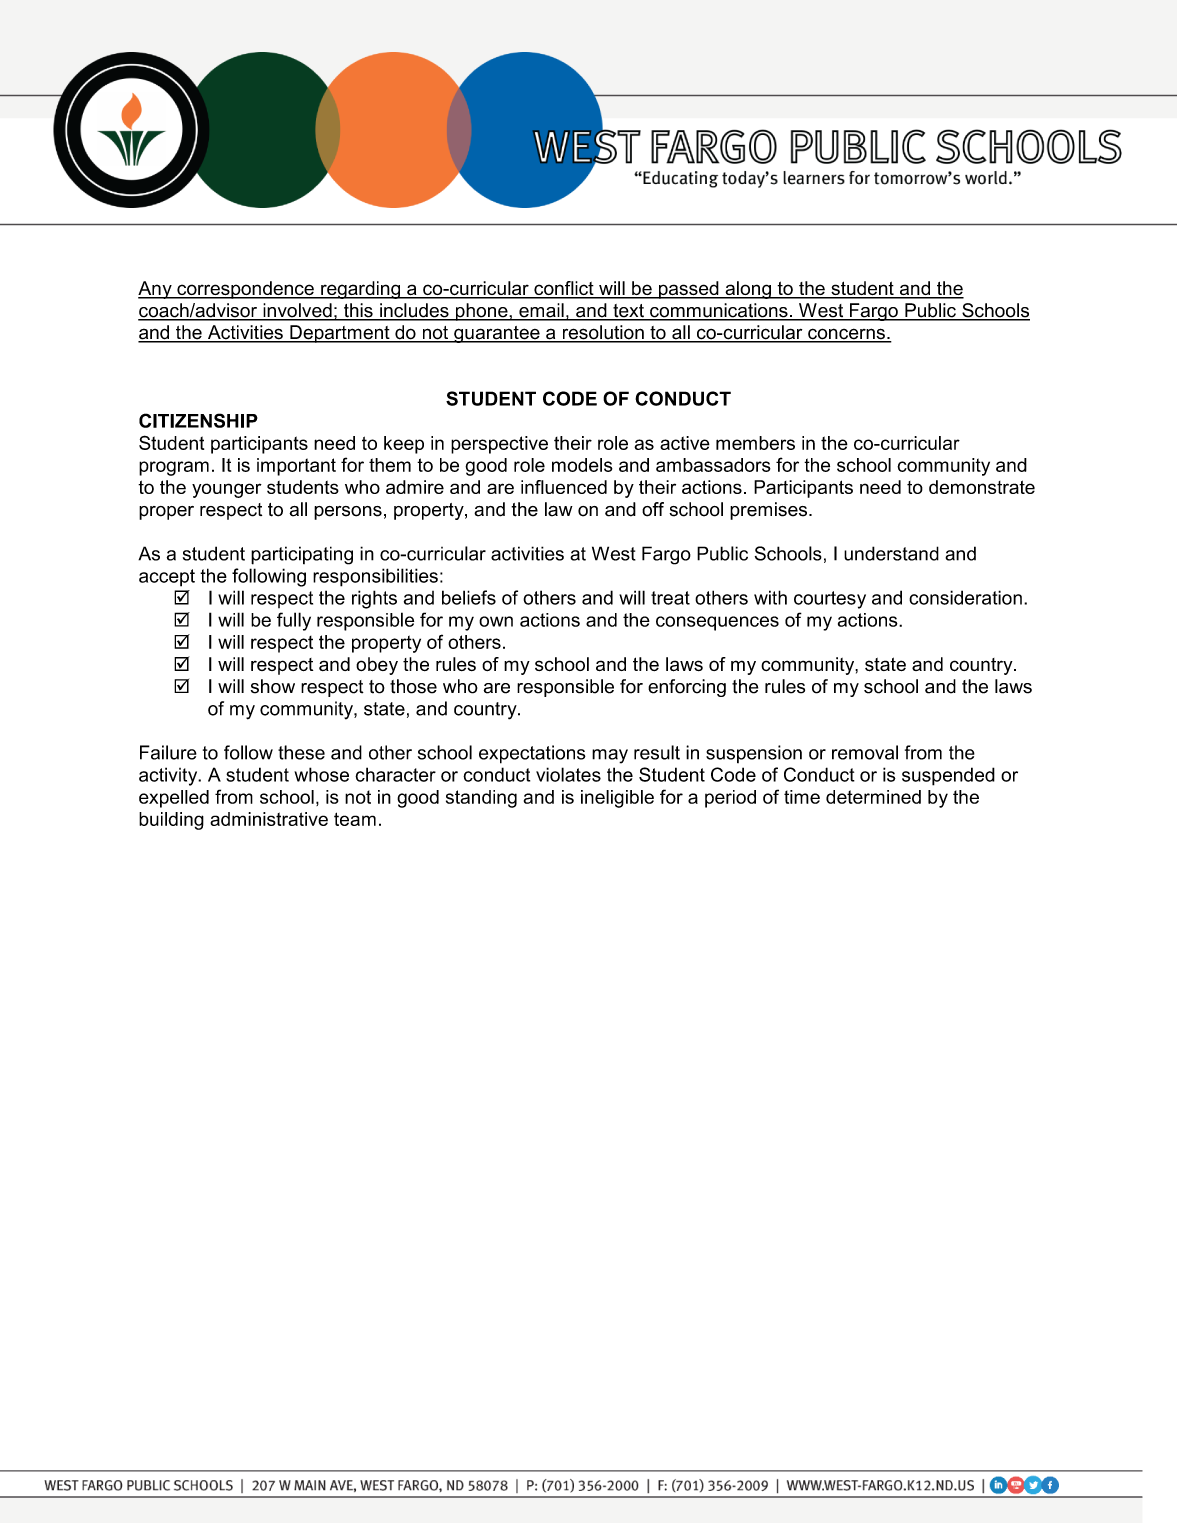  I want to click on administrative, so click(269, 819).
